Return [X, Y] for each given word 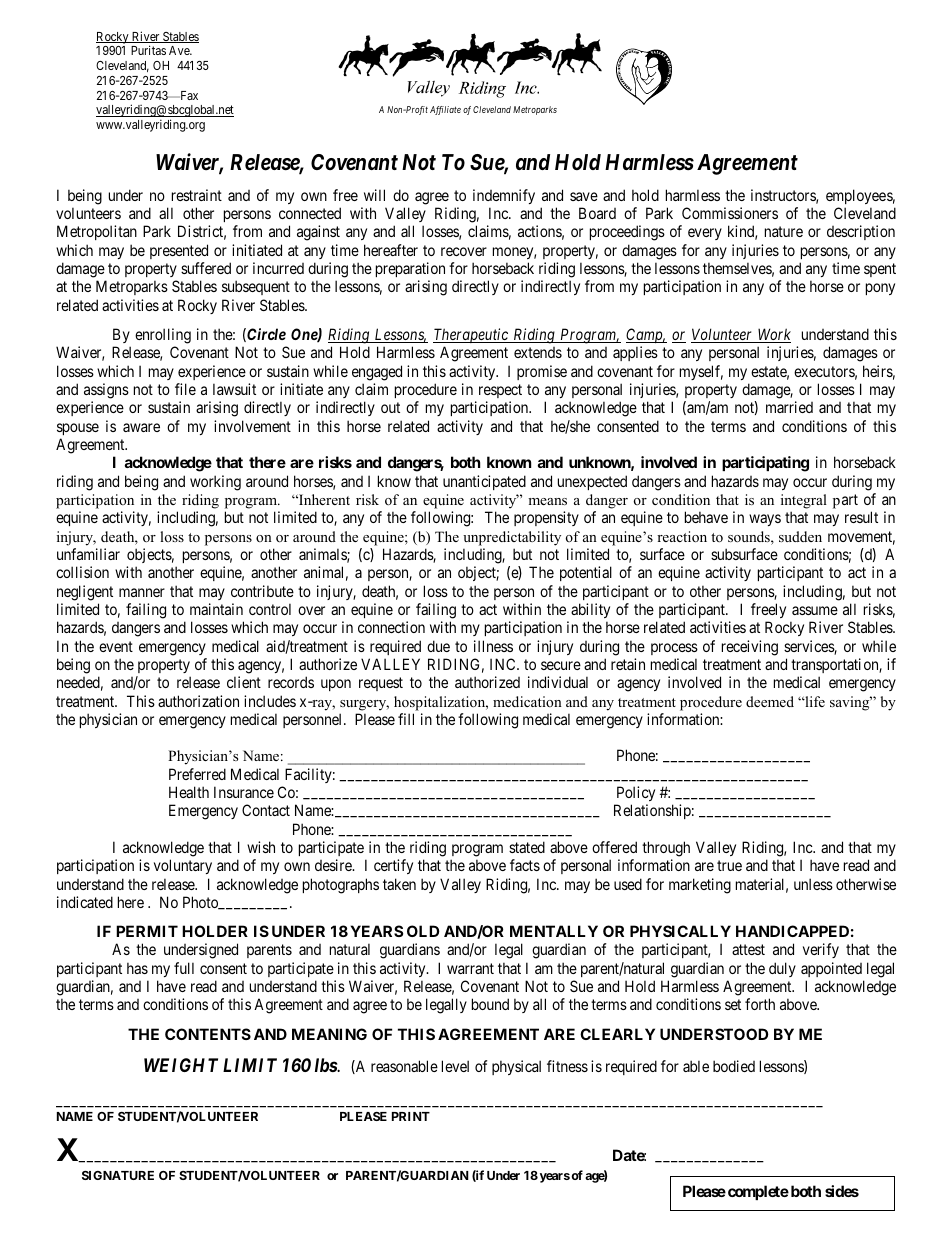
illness [493, 646]
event [116, 646]
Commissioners [730, 213]
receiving [750, 648]
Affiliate [445, 110]
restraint [197, 195]
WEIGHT [181, 1065]
